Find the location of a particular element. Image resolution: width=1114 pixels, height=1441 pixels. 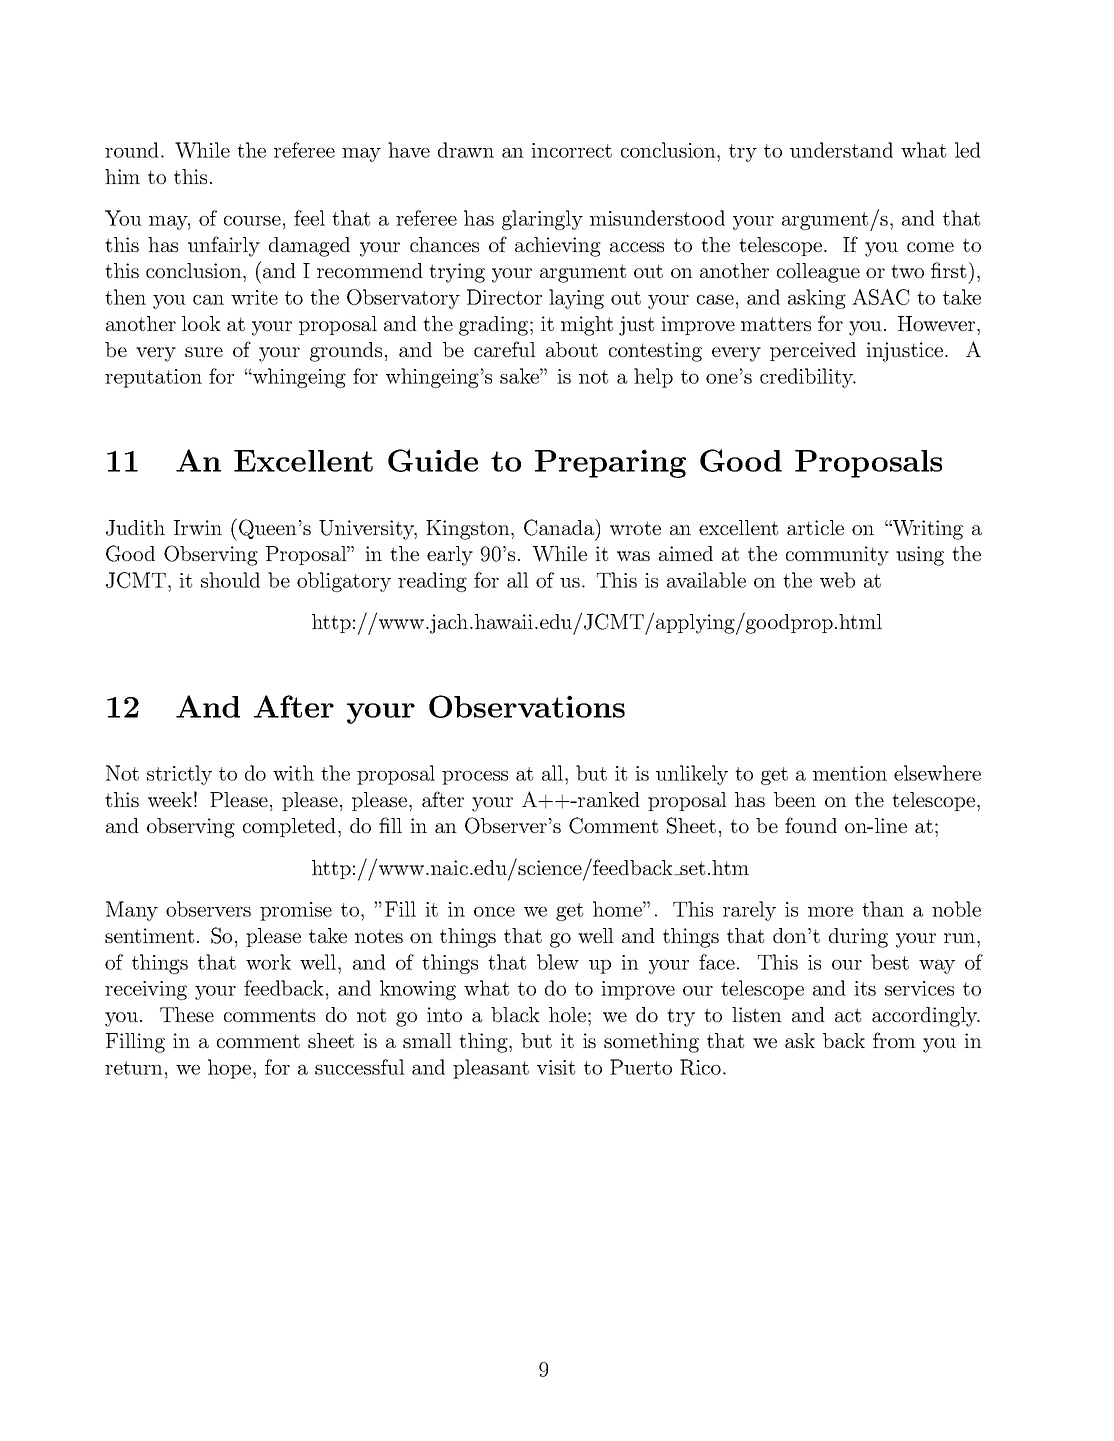

process is located at coordinates (475, 778).
